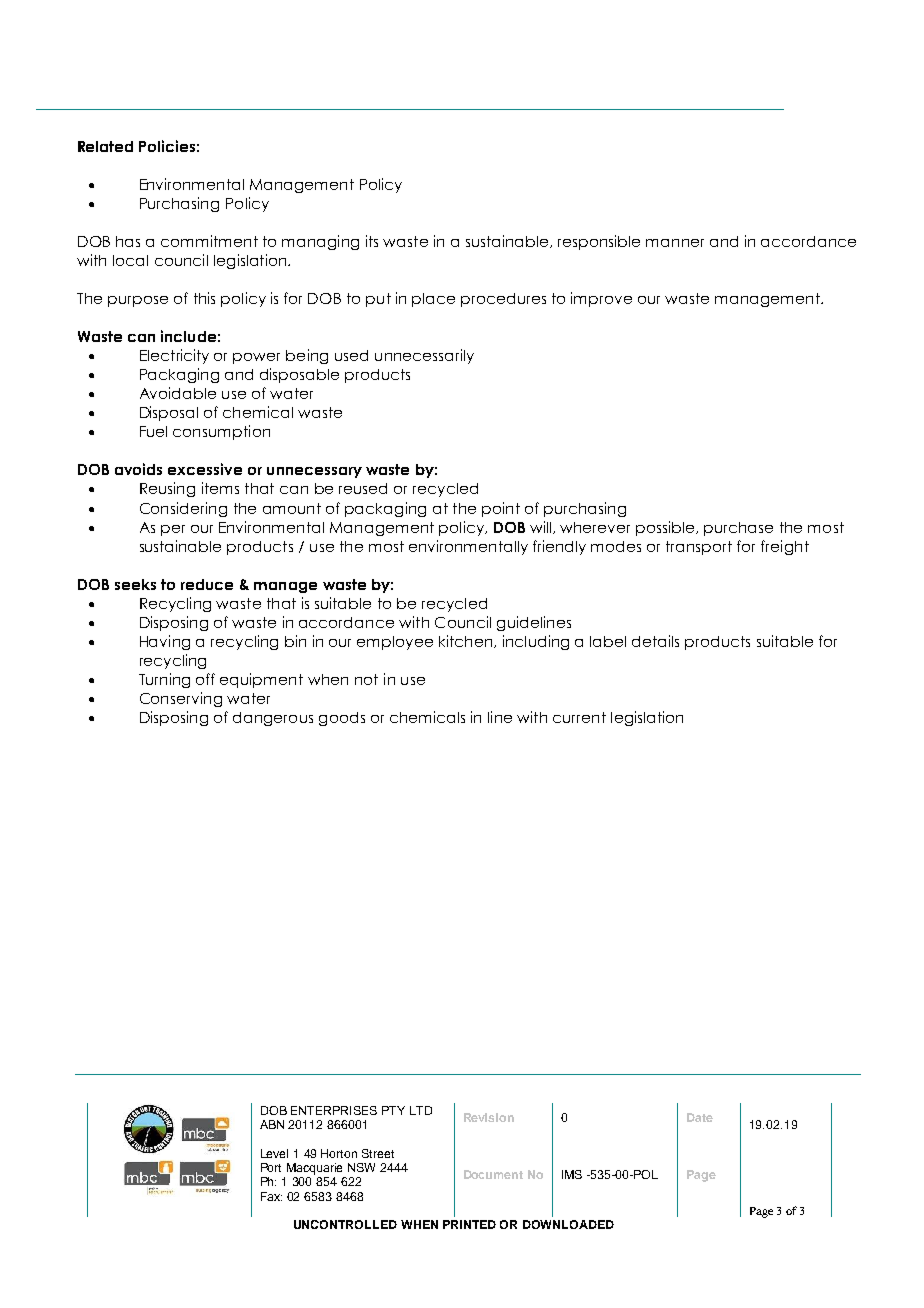 The height and width of the screenshot is (1308, 924). I want to click on PRINTED, so click(469, 1224).
